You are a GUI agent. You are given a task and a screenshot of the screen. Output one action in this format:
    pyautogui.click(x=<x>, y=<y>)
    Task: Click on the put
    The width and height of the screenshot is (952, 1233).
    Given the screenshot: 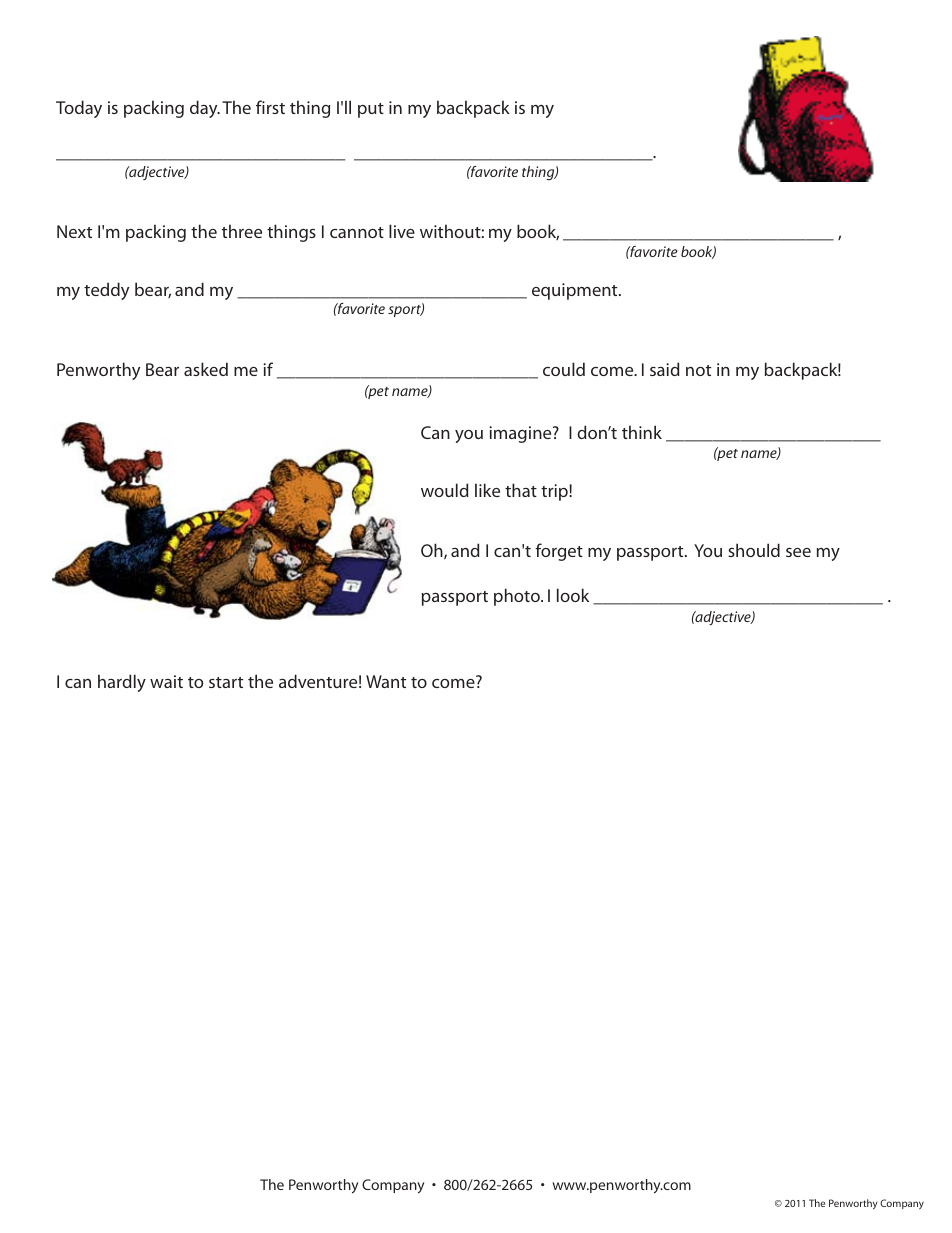 What is the action you would take?
    pyautogui.click(x=371, y=110)
